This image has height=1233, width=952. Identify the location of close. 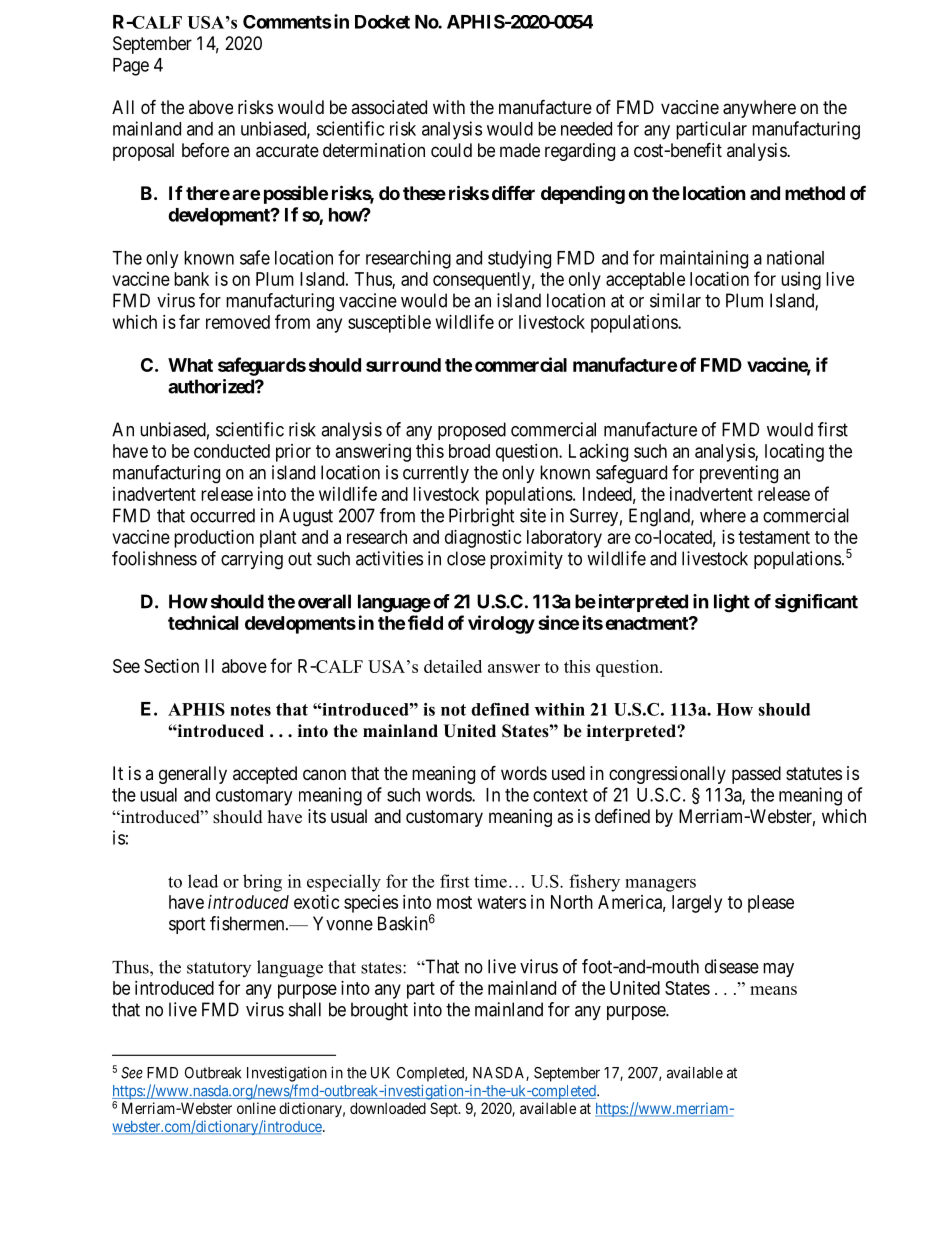
(466, 558).
